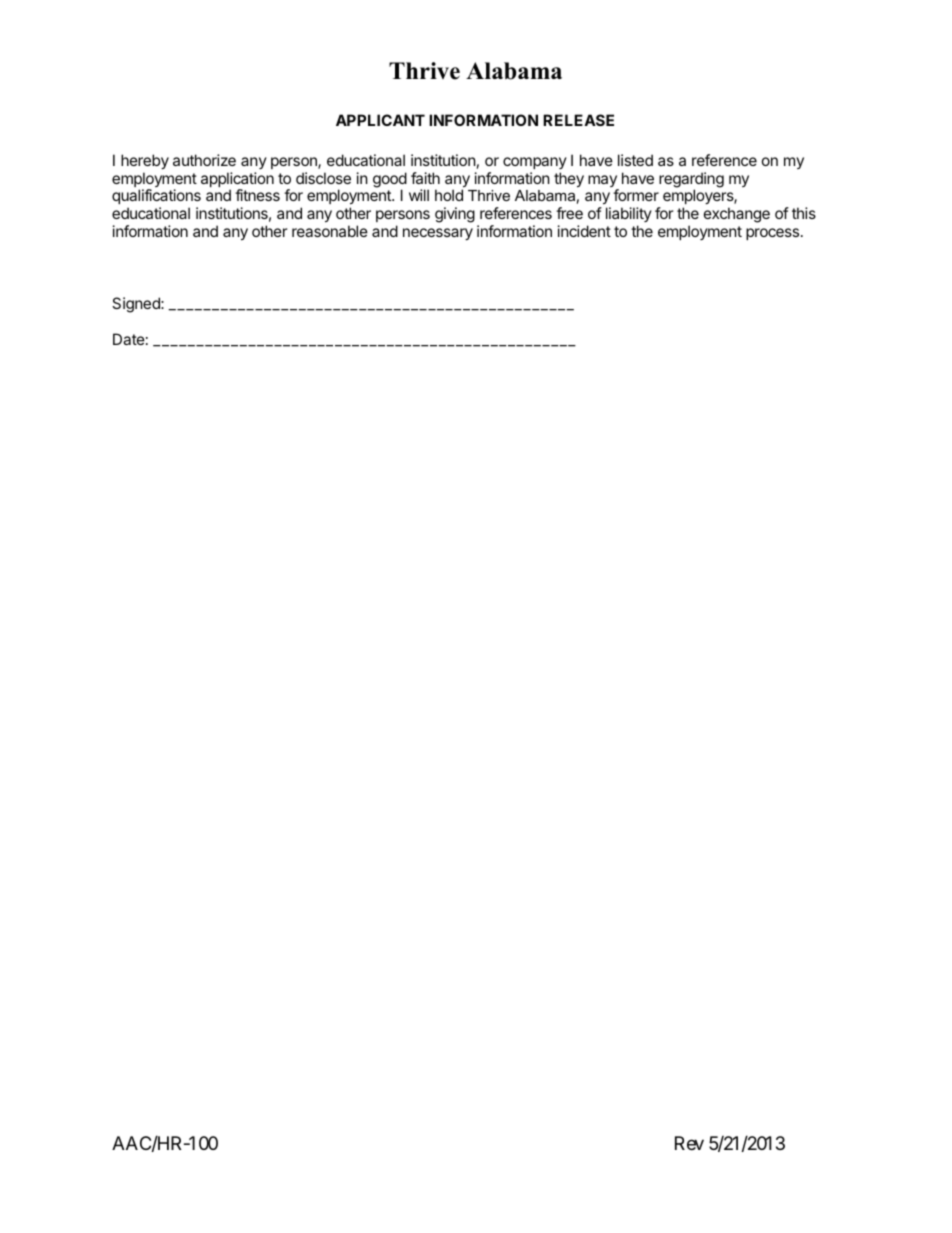 The height and width of the screenshot is (1233, 952). I want to click on liability, so click(629, 216).
